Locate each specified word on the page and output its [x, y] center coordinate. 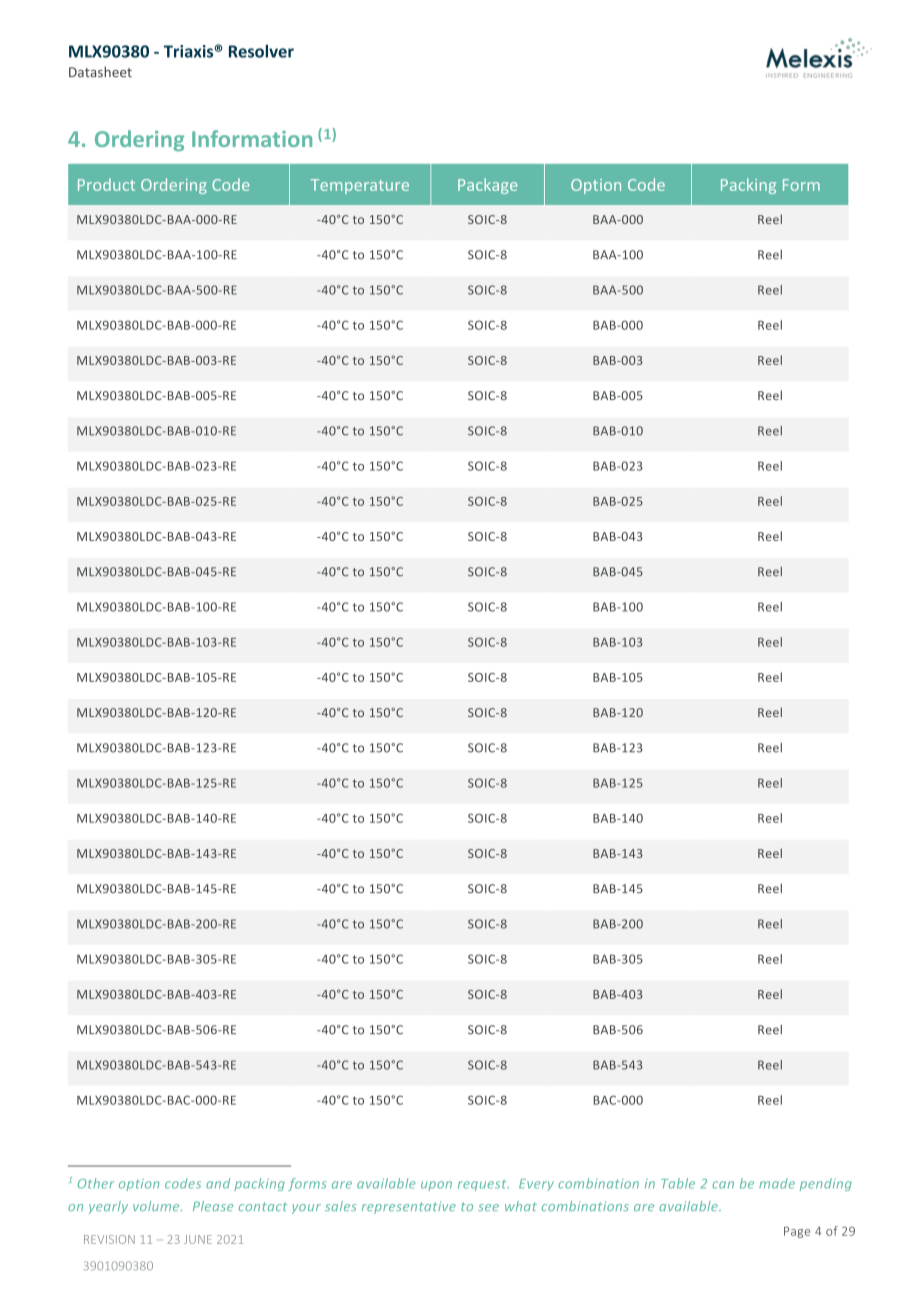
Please [213, 1206]
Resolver [261, 51]
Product [106, 184]
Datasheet [100, 72]
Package [488, 186]
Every [536, 1185]
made [777, 1183]
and [218, 1183]
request [483, 1185]
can [723, 1185]
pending [826, 1184]
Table [678, 1183]
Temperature [360, 186]
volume [157, 1206]
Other [96, 1183]
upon [436, 1186]
